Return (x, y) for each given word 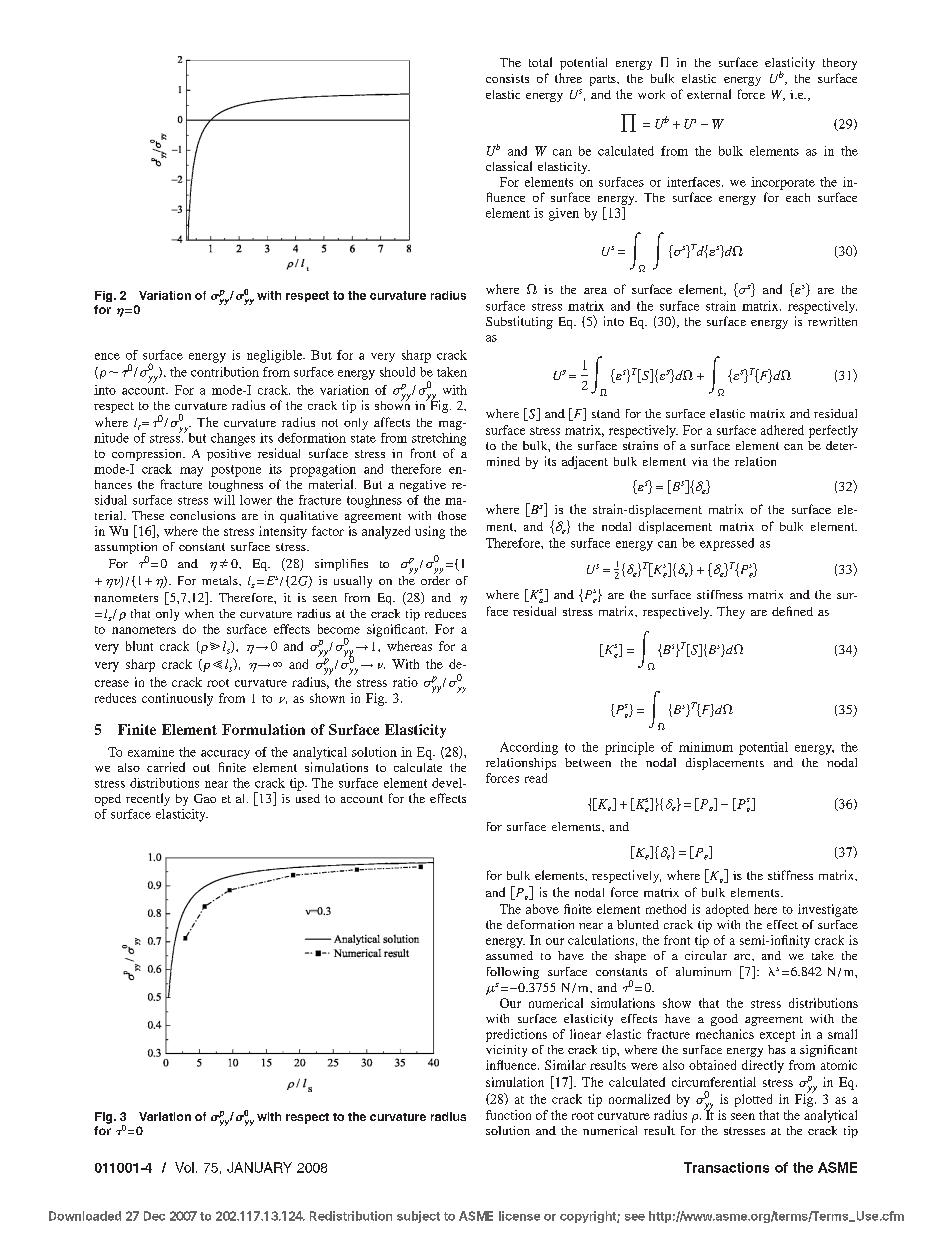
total (540, 62)
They (731, 612)
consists (507, 78)
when (199, 613)
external (709, 94)
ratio (405, 682)
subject (418, 1217)
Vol (184, 1167)
